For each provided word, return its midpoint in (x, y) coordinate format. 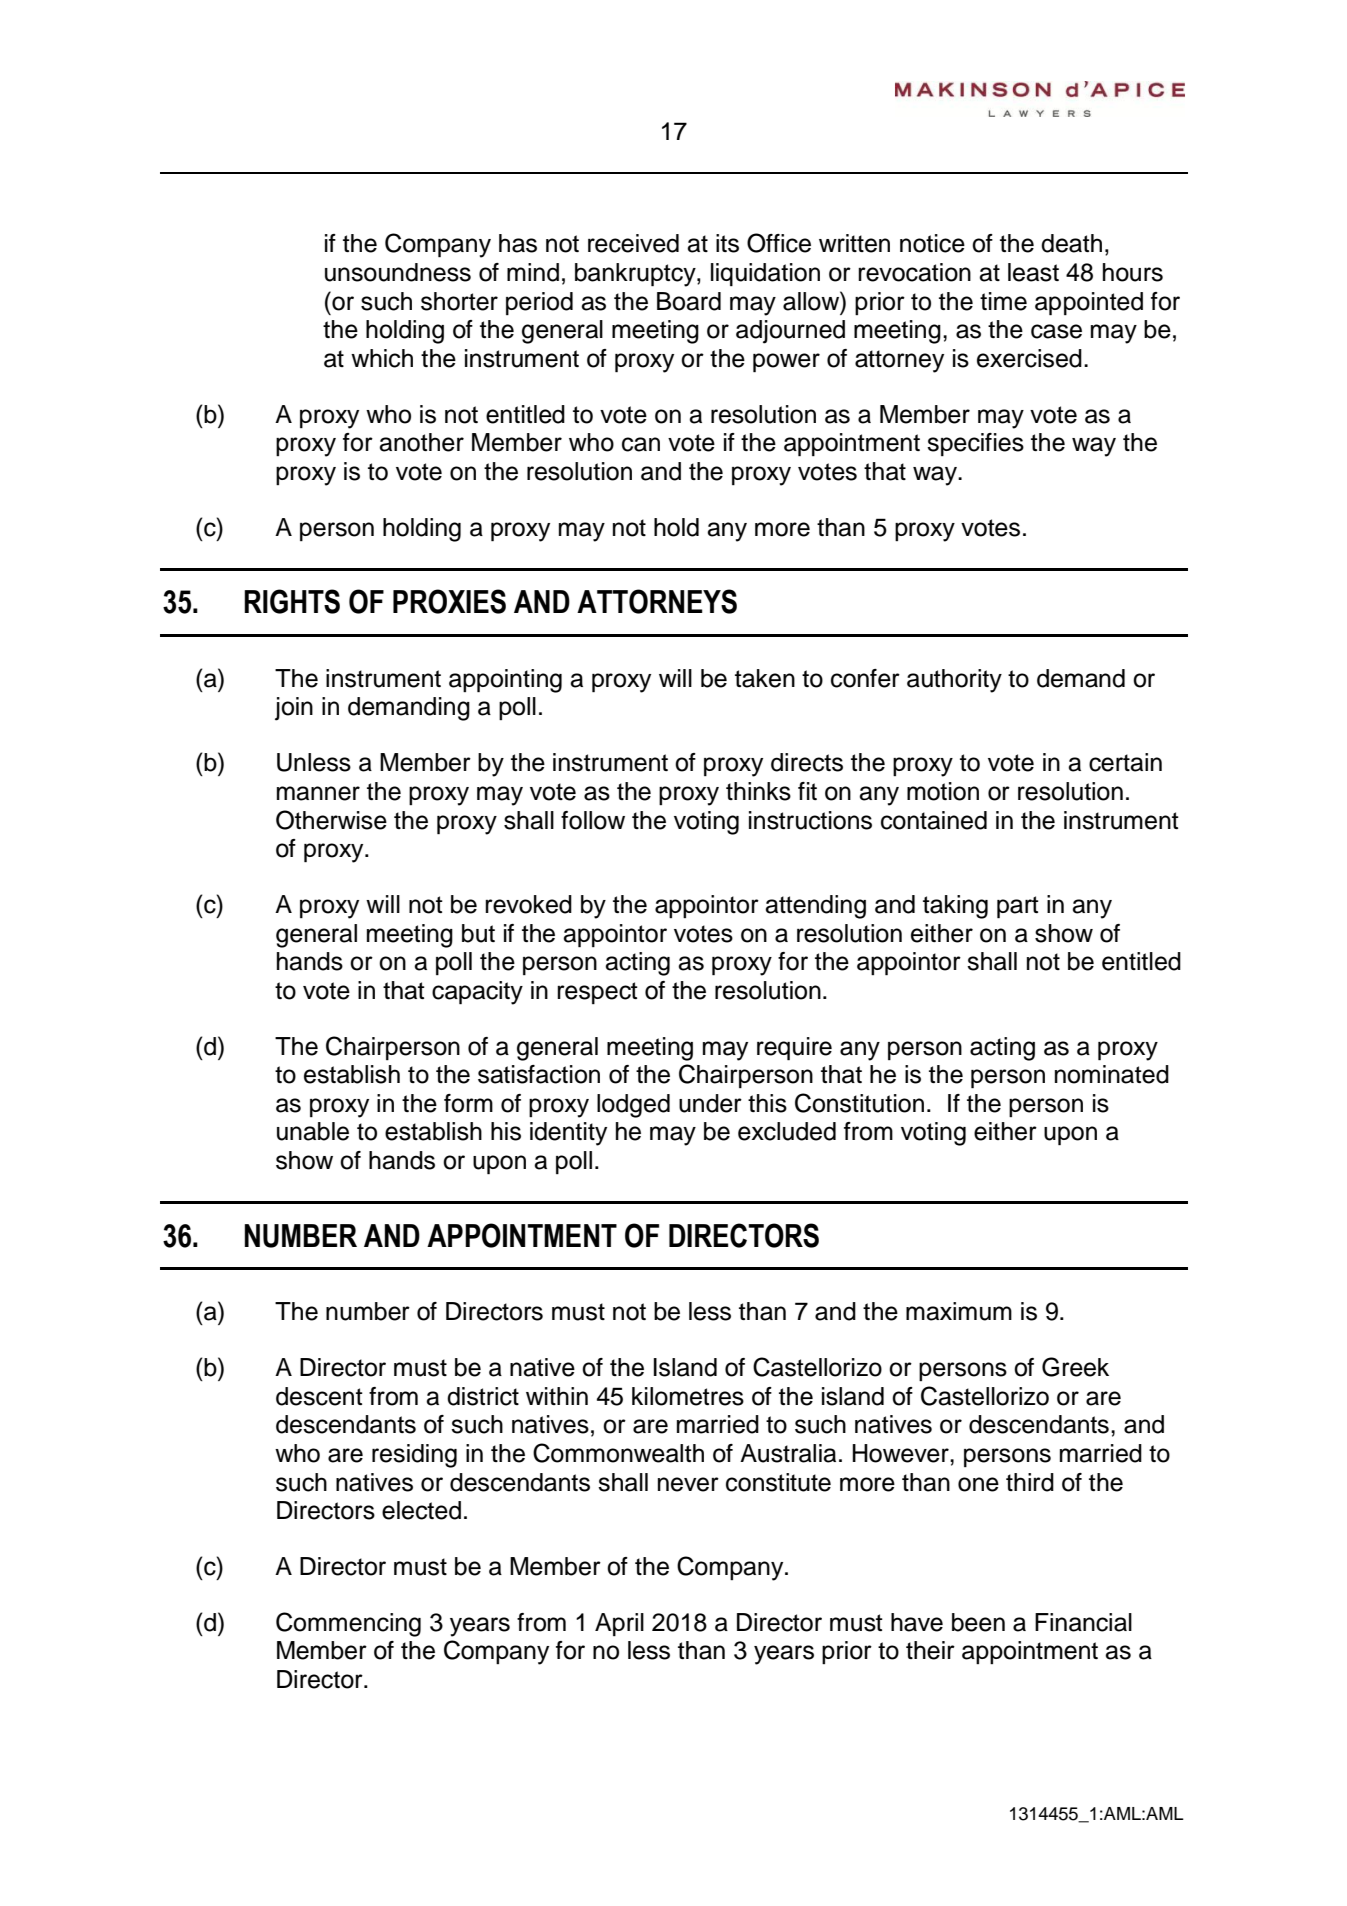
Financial (1083, 1622)
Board (689, 301)
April (619, 1624)
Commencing (348, 1624)
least (1033, 272)
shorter (459, 301)
